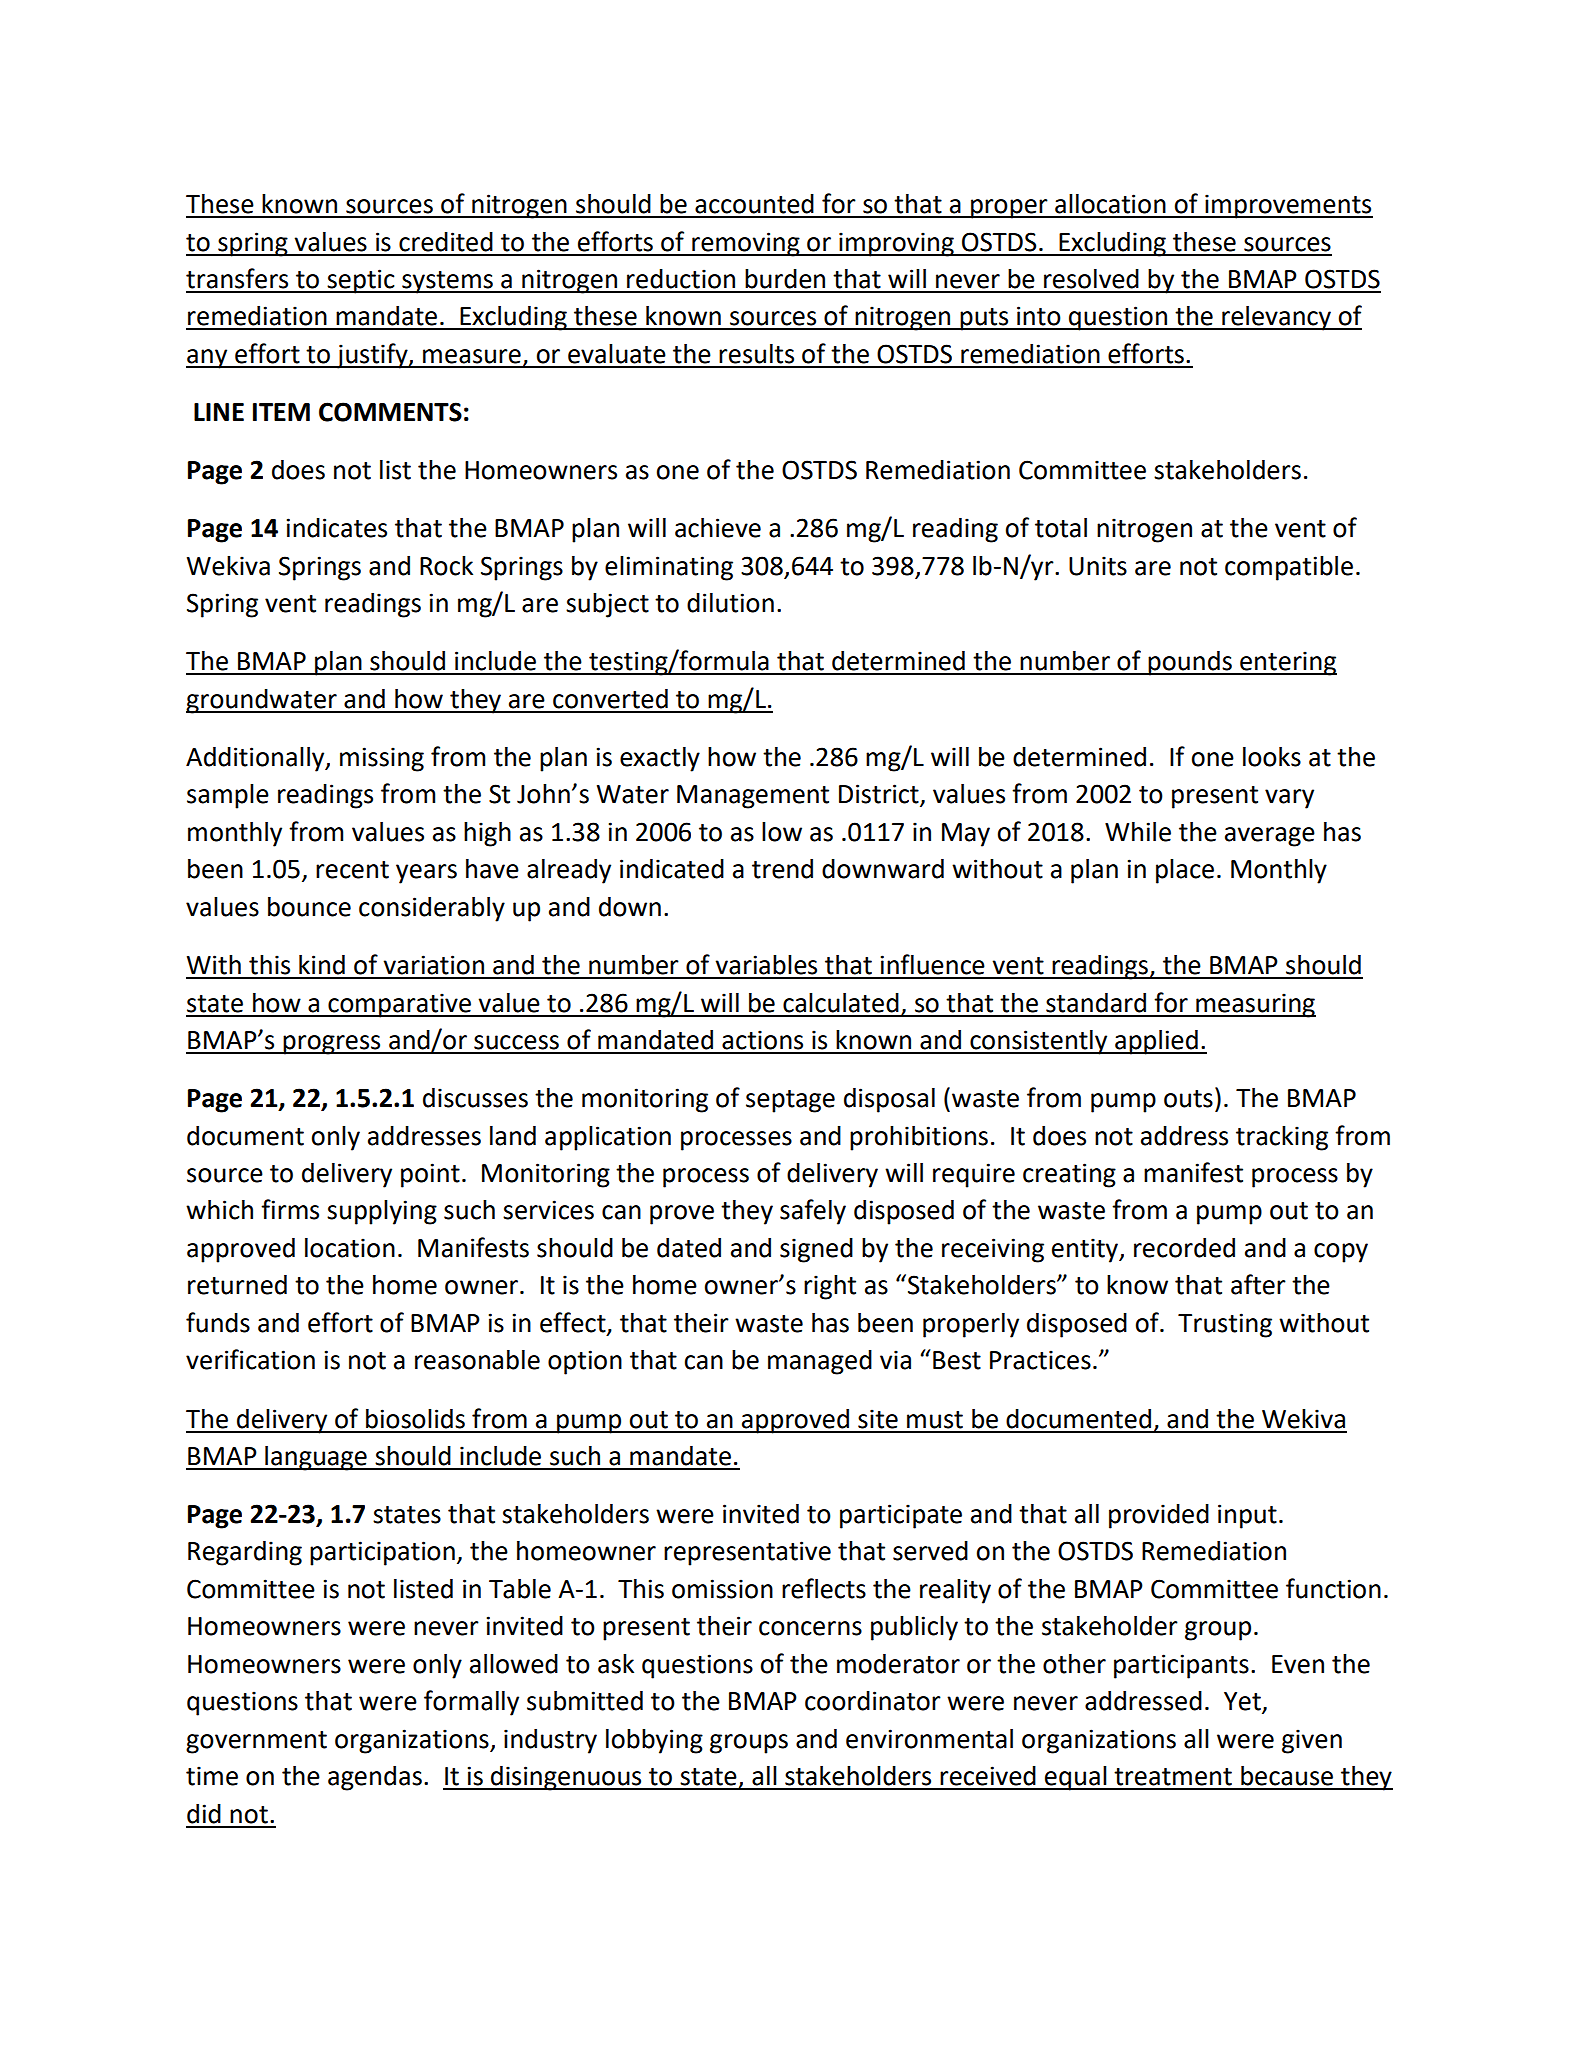  Describe the element at coordinates (1276, 318) in the document. I see `relevancy` at that location.
